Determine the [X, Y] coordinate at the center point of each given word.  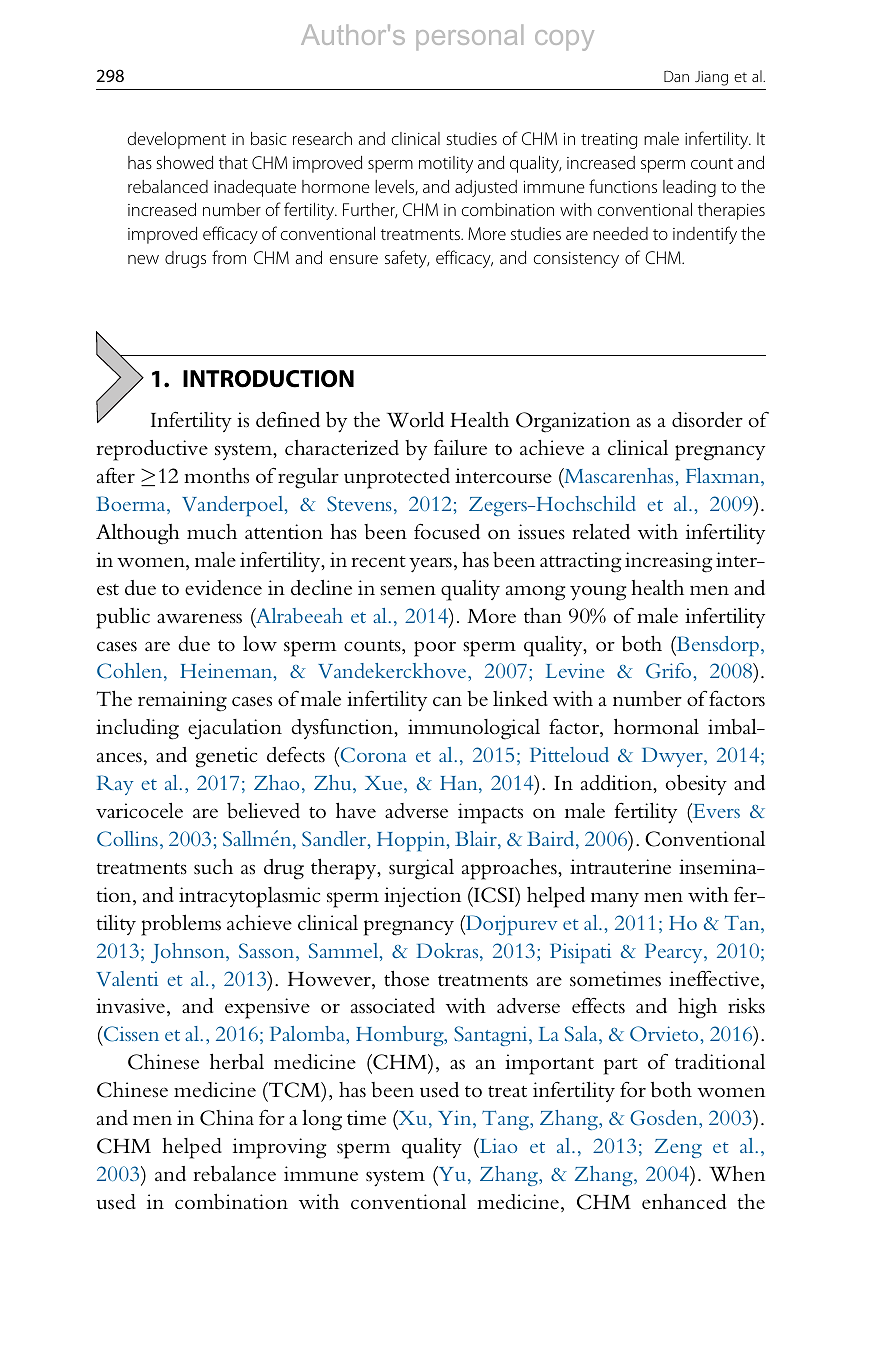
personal [469, 37]
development [177, 140]
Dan [676, 76]
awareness [199, 618]
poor [435, 649]
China [227, 1118]
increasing [669, 562]
